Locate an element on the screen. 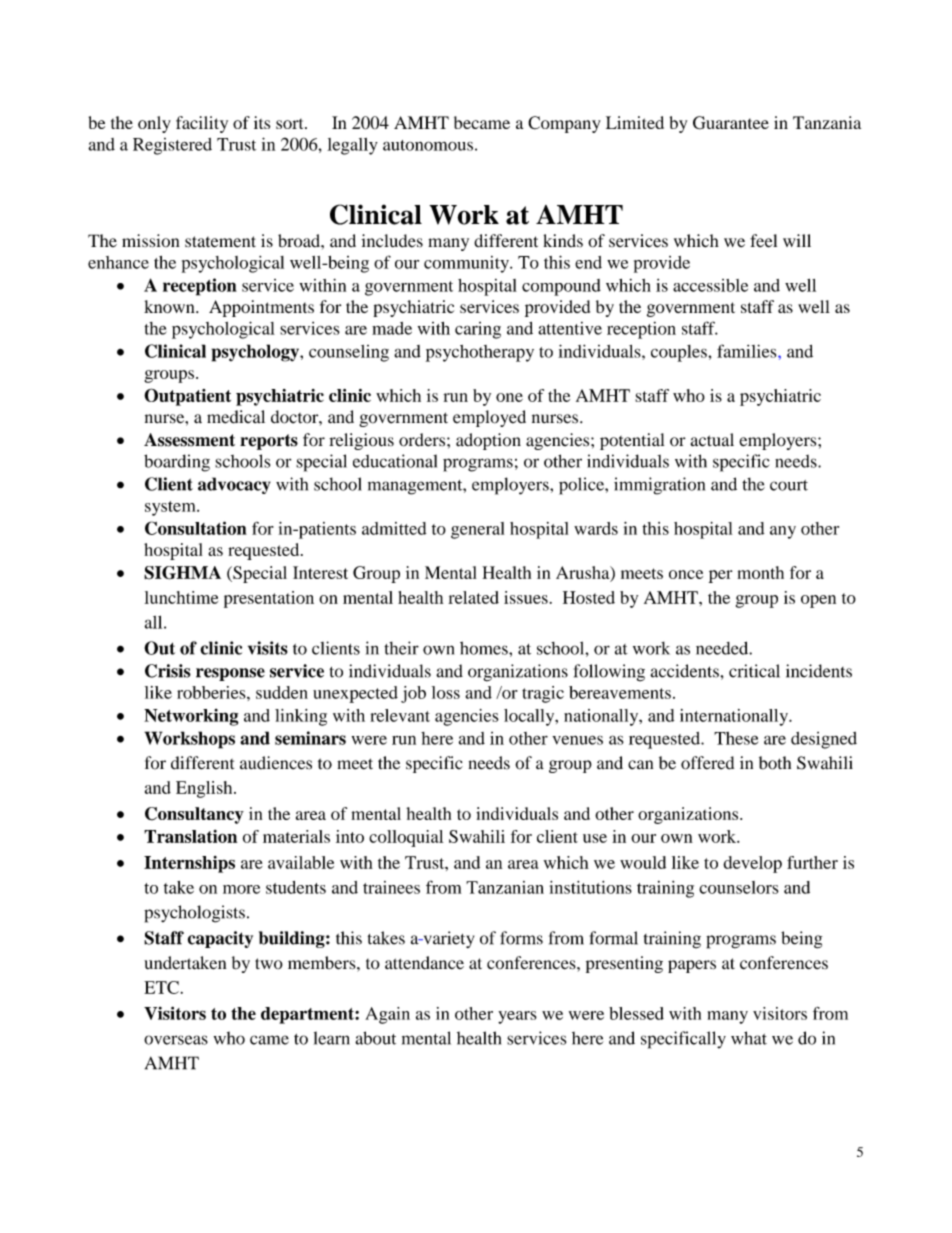  overseas is located at coordinates (176, 1040).
